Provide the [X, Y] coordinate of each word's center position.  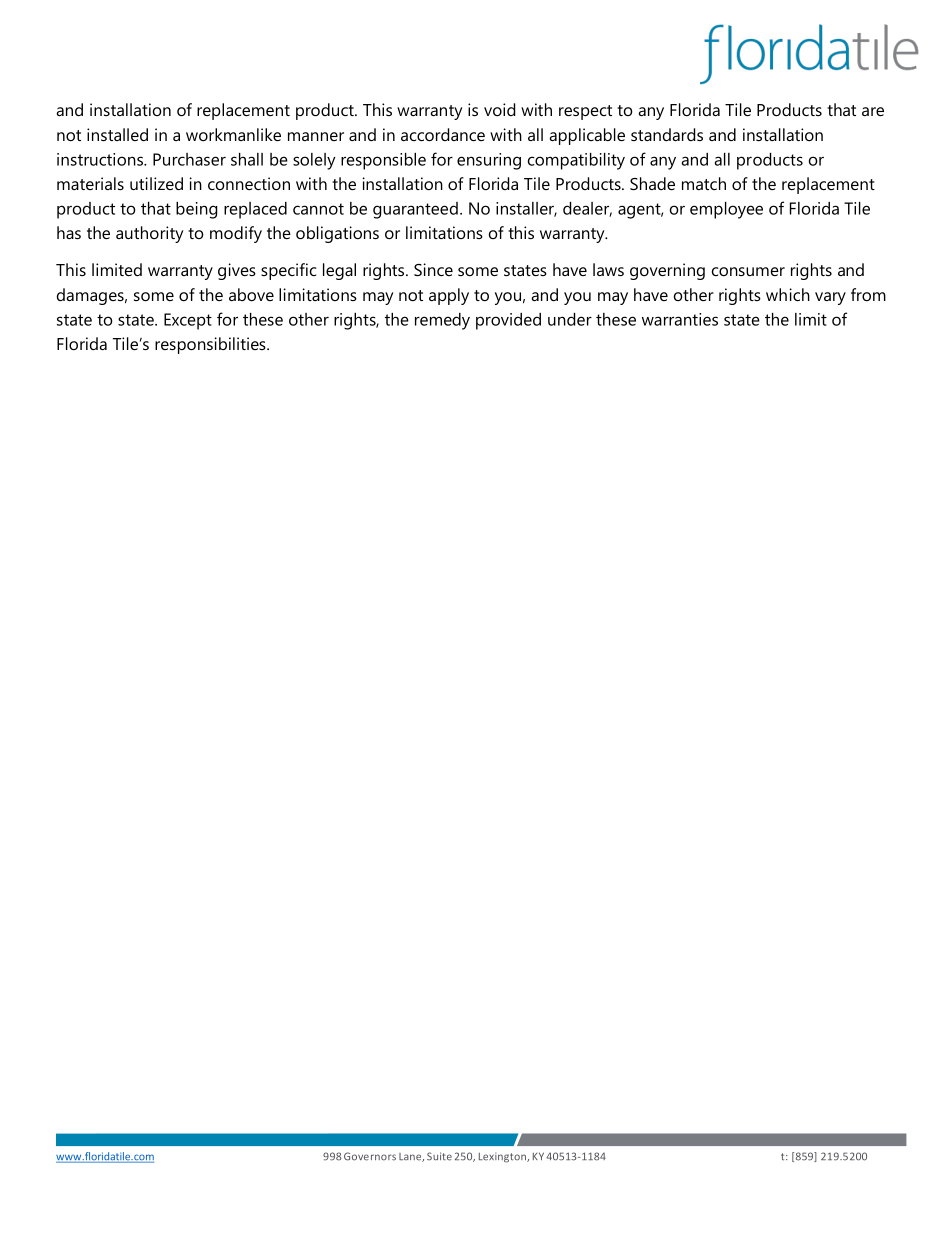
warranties [680, 319]
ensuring [489, 161]
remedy [442, 321]
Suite [439, 1156]
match [704, 183]
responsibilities [211, 345]
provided [508, 321]
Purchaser [189, 159]
